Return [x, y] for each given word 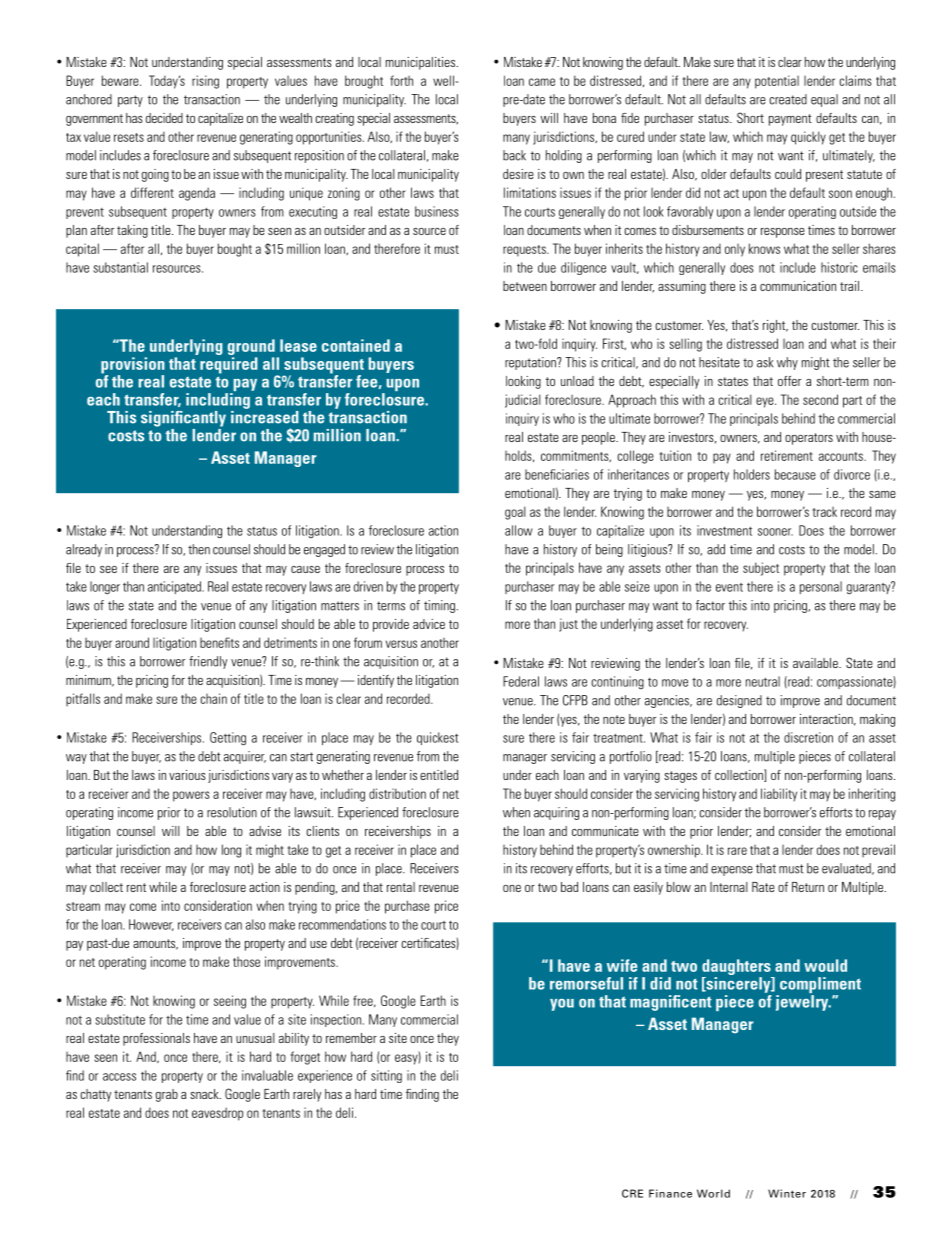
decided [164, 118]
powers [191, 796]
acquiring [556, 813]
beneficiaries [557, 474]
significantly [183, 419]
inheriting [872, 795]
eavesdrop [217, 1114]
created [788, 99]
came [542, 82]
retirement [787, 455]
